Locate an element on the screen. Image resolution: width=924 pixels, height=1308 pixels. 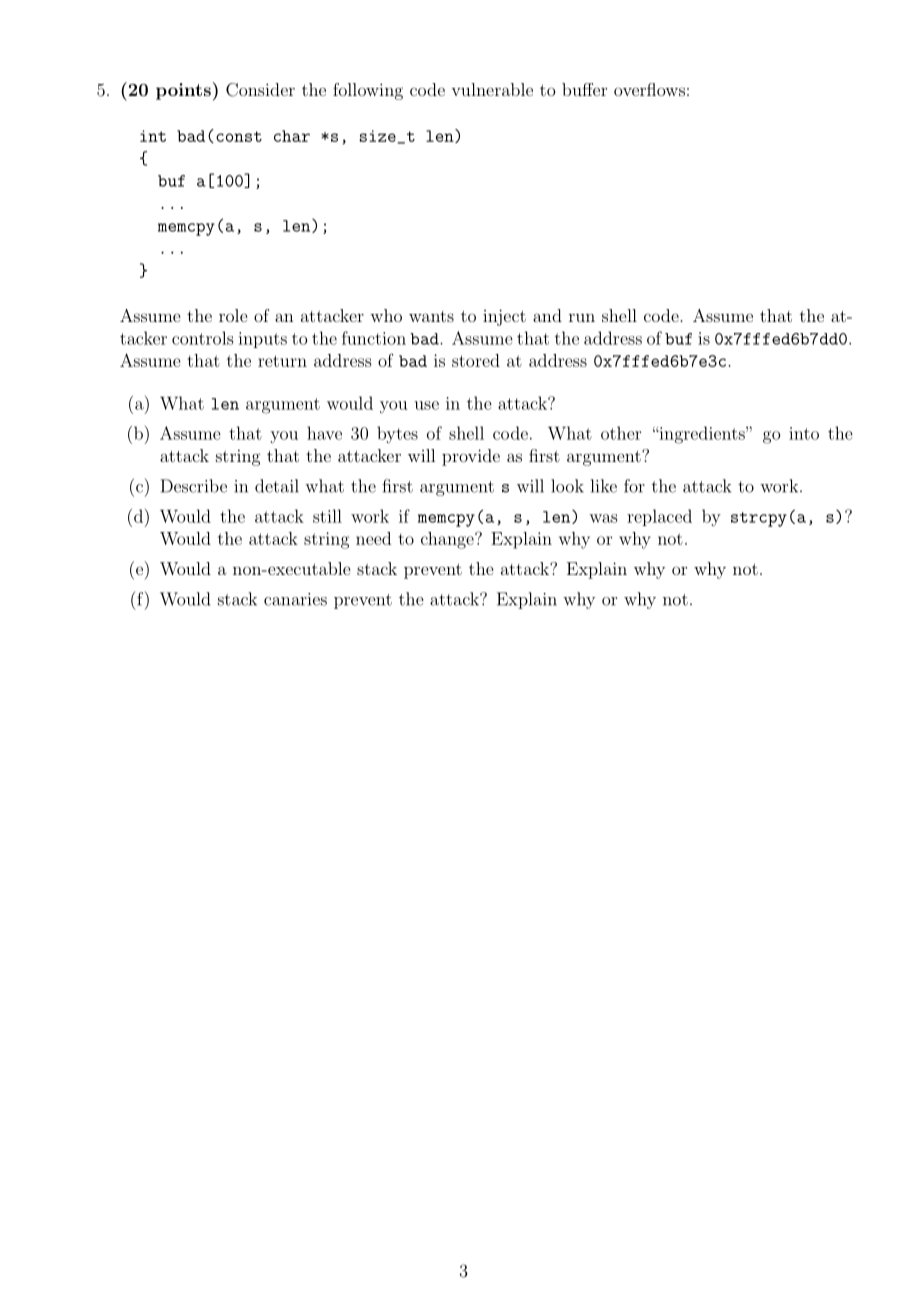
stored is located at coordinates (476, 360).
